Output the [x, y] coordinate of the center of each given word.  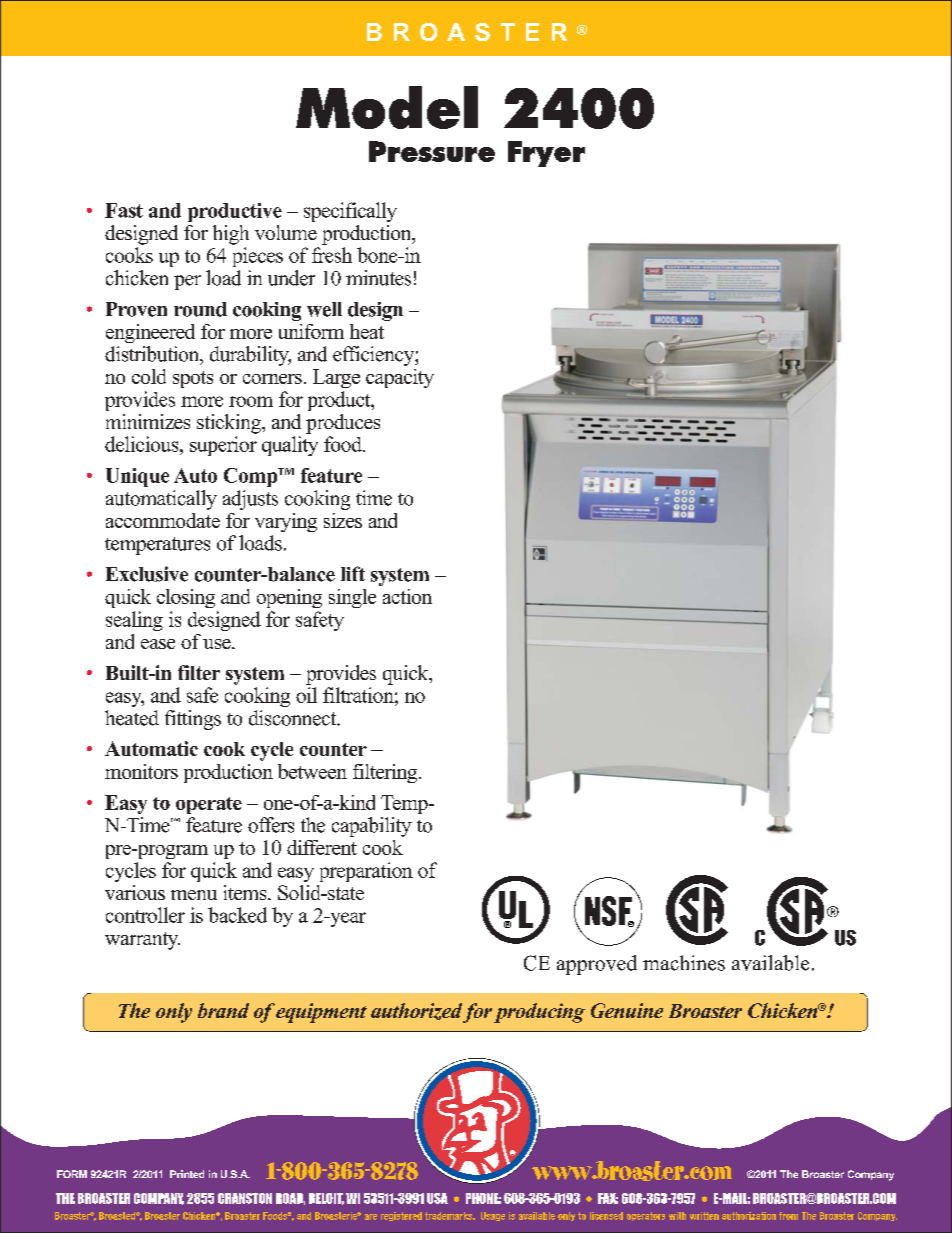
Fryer [546, 154]
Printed [187, 1174]
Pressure [432, 151]
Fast [124, 210]
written [704, 1216]
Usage [493, 1216]
